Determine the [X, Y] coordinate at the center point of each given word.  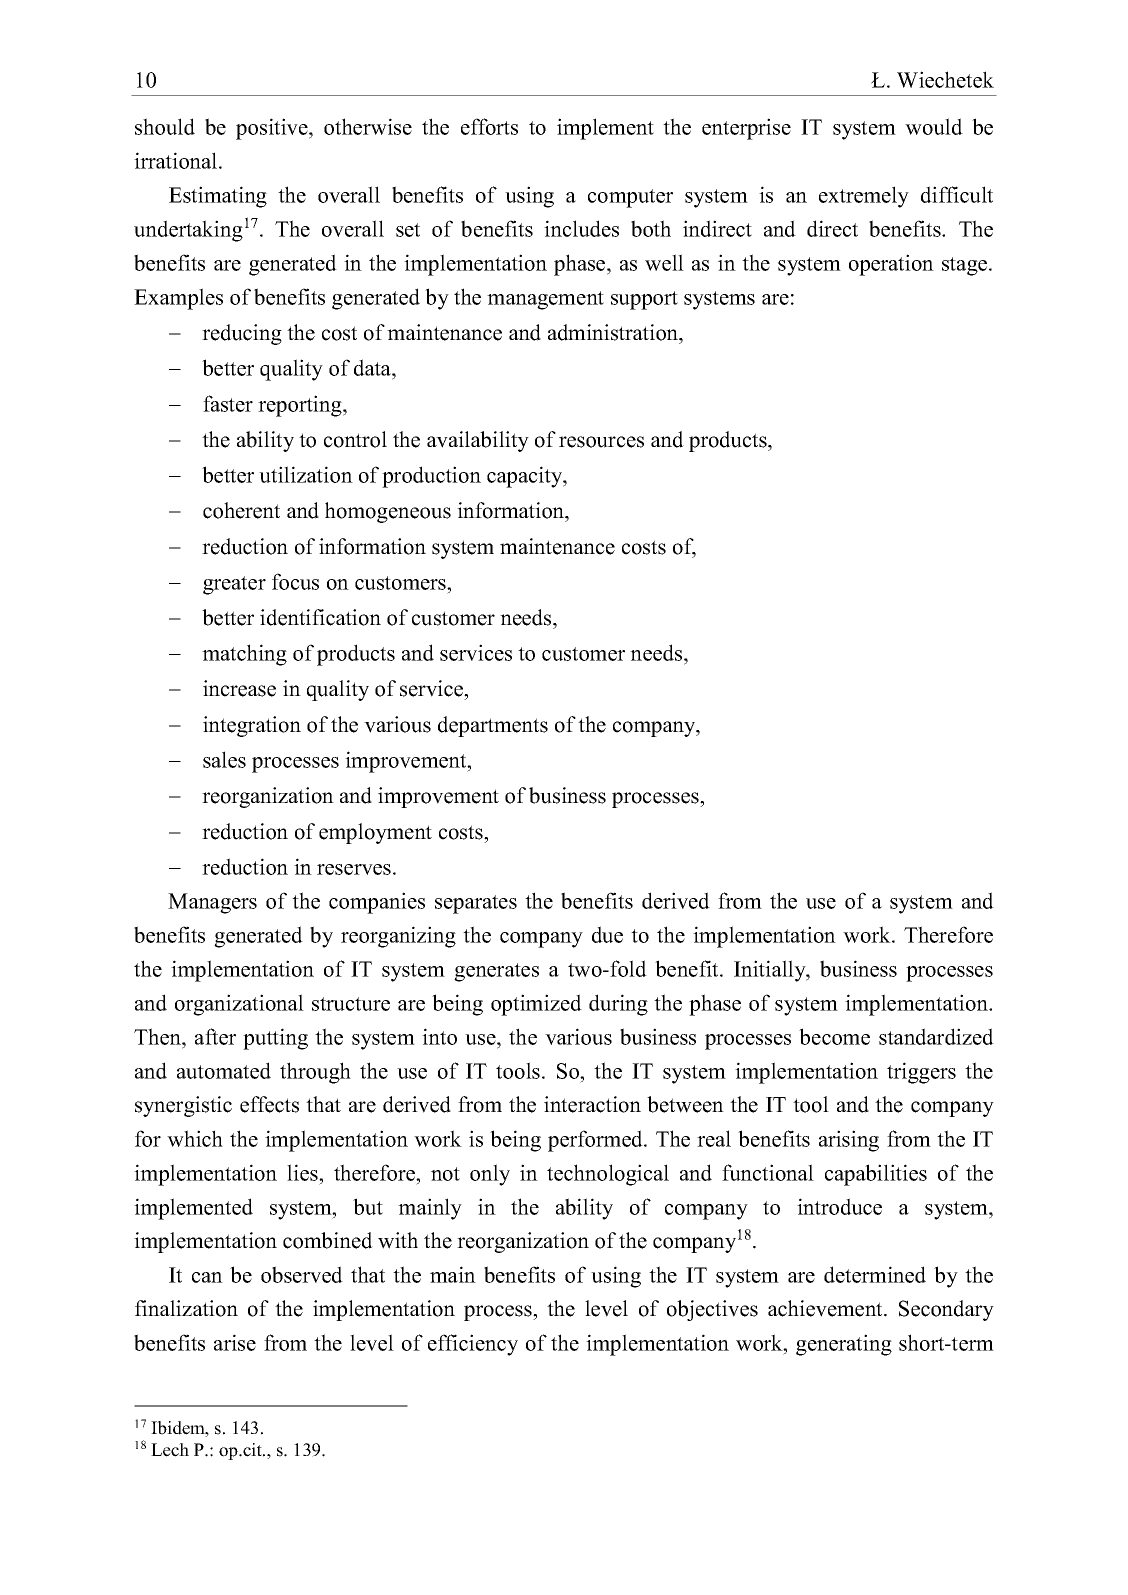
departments [493, 726]
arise [235, 1342]
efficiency [473, 1345]
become [834, 1036]
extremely [864, 197]
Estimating [218, 197]
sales [224, 759]
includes [581, 228]
